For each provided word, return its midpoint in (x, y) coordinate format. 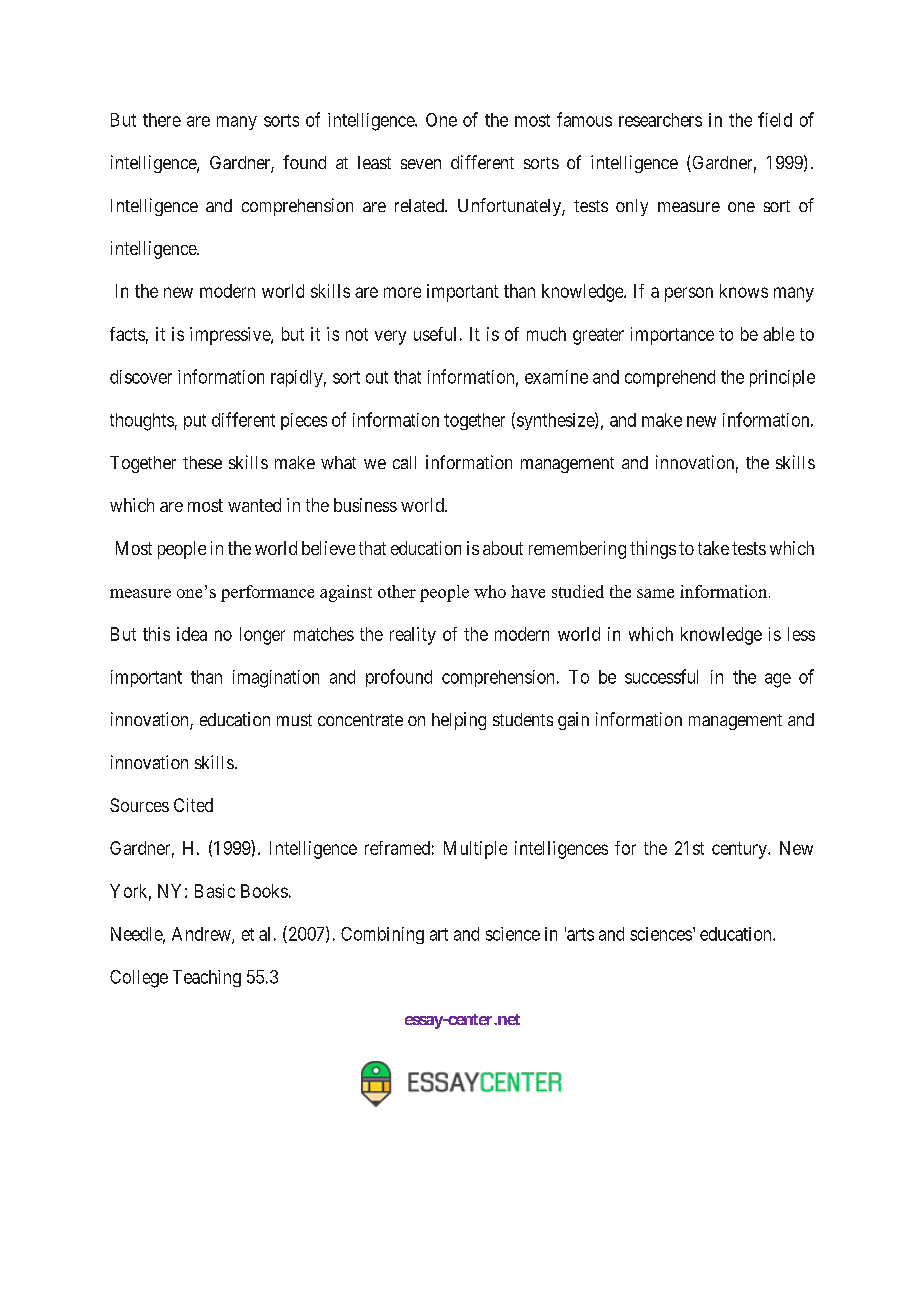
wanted (254, 505)
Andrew (202, 935)
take (713, 548)
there (162, 120)
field (775, 119)
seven (421, 164)
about (503, 548)
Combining (382, 935)
